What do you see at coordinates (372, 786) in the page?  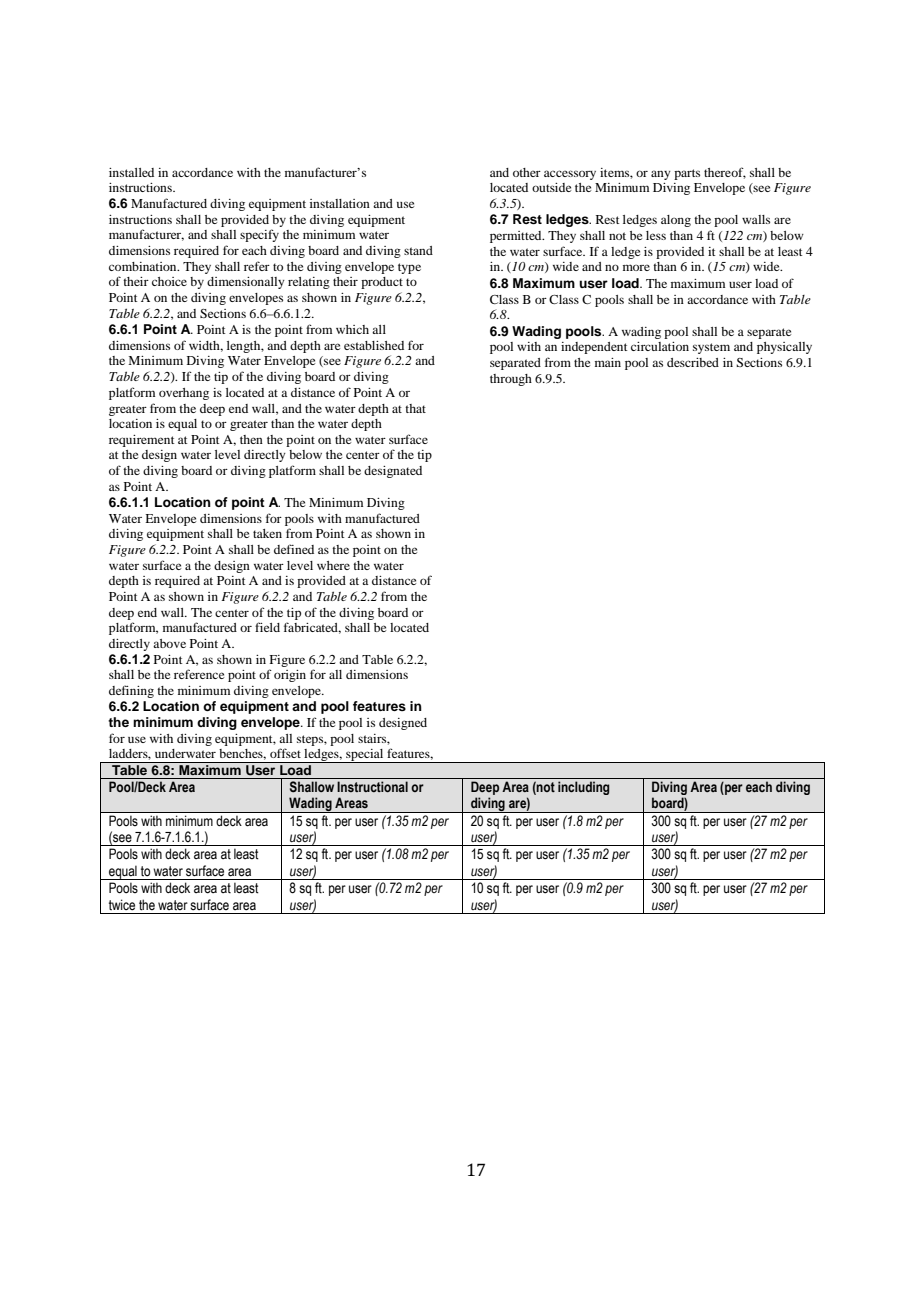 I see `Instructional` at bounding box center [372, 786].
